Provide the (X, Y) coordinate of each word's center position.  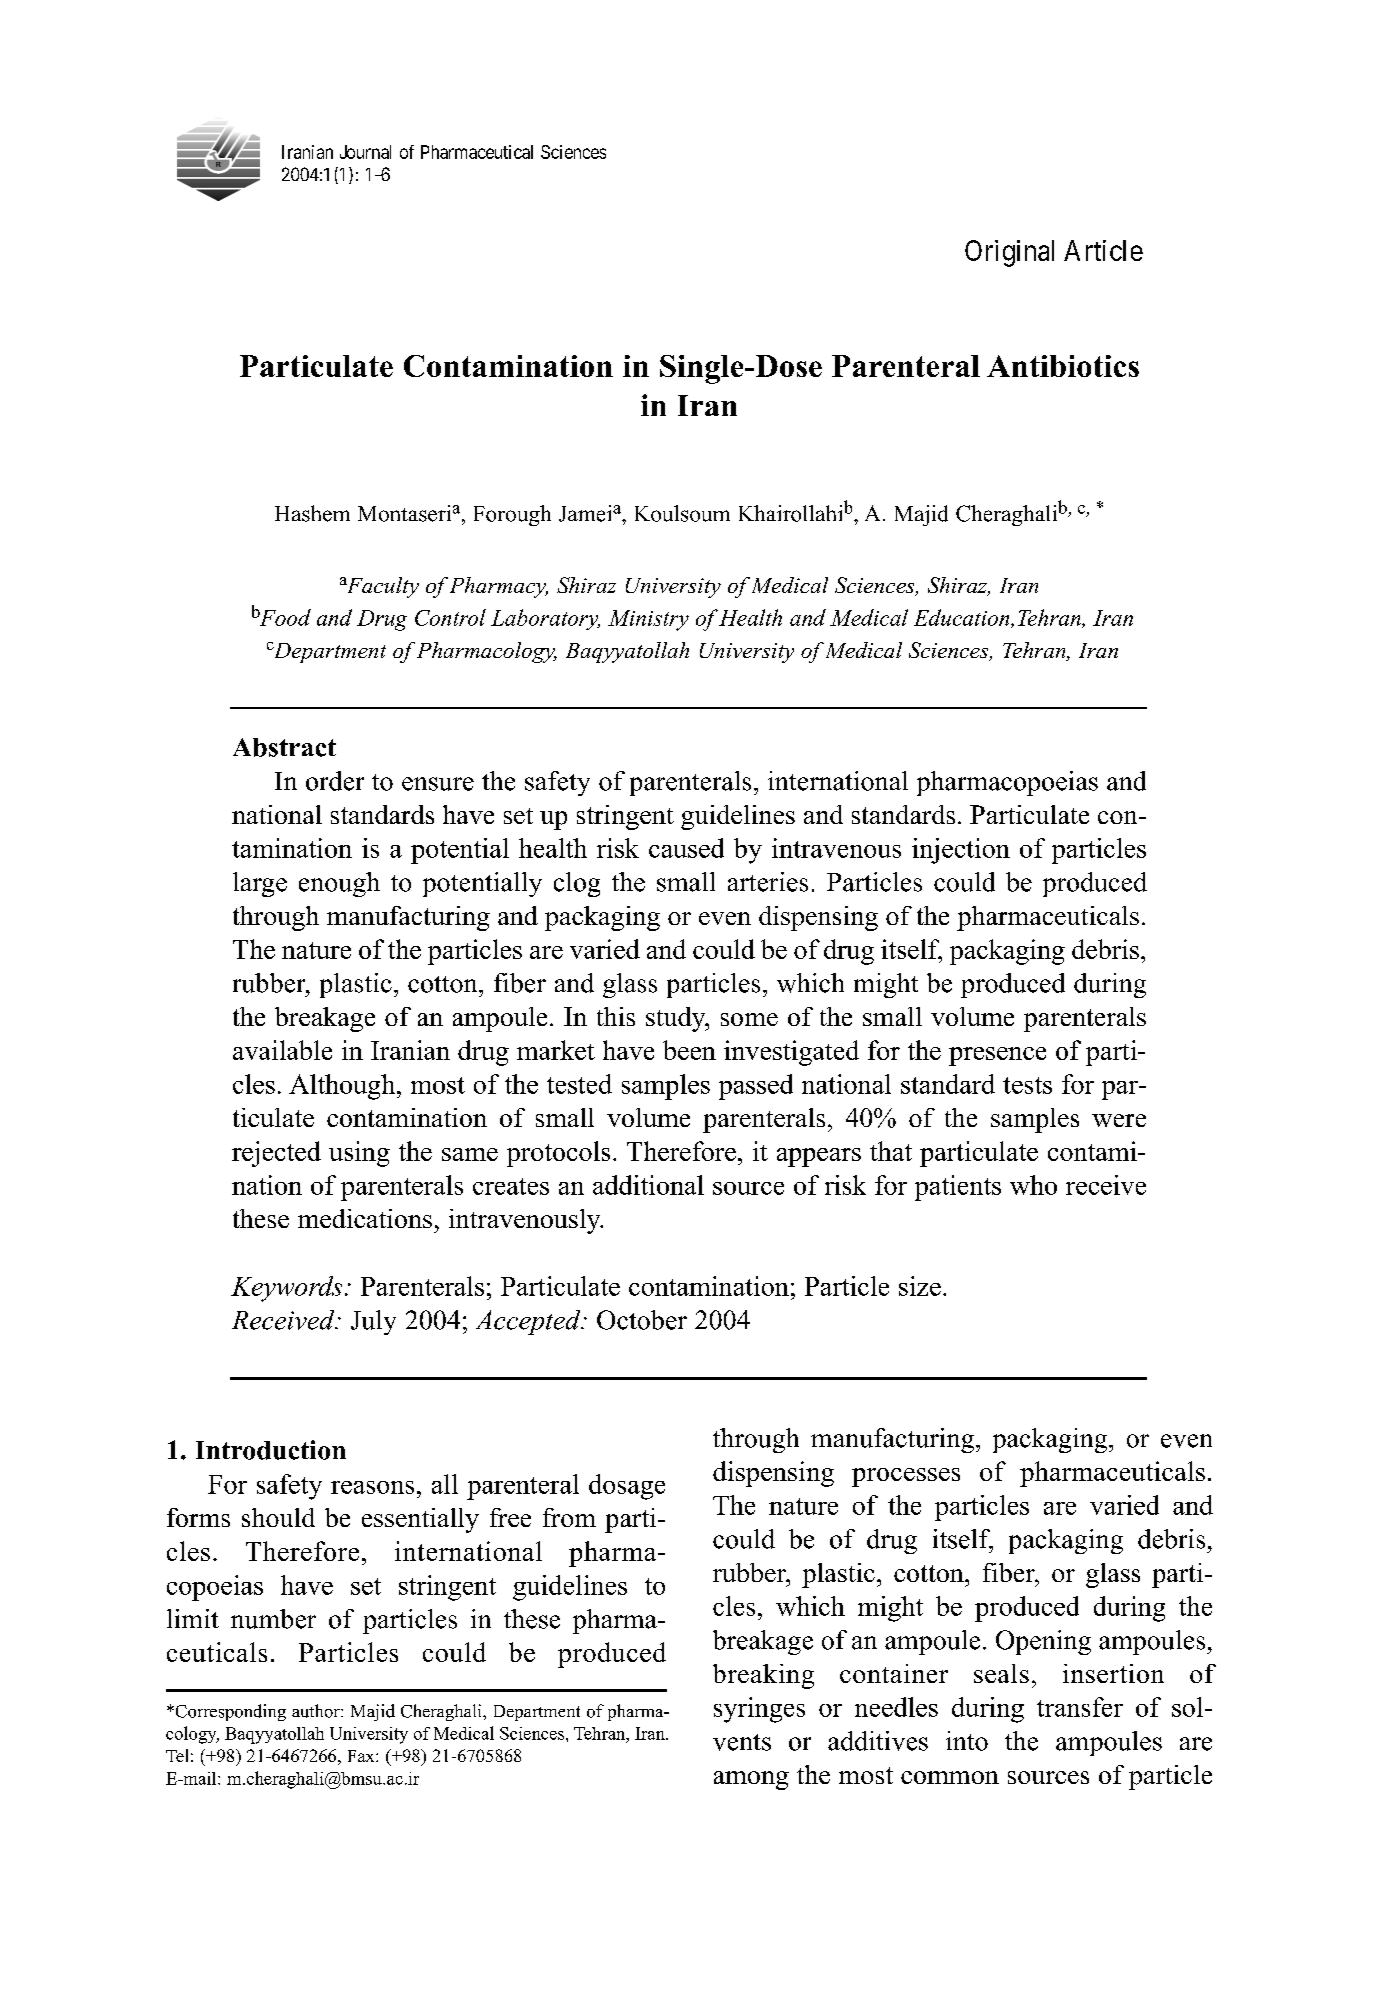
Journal (365, 152)
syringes (759, 1710)
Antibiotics (1063, 366)
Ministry (648, 620)
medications (365, 1218)
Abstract (284, 747)
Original (1009, 253)
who (1033, 1185)
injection (961, 851)
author (317, 1711)
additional (648, 1185)
